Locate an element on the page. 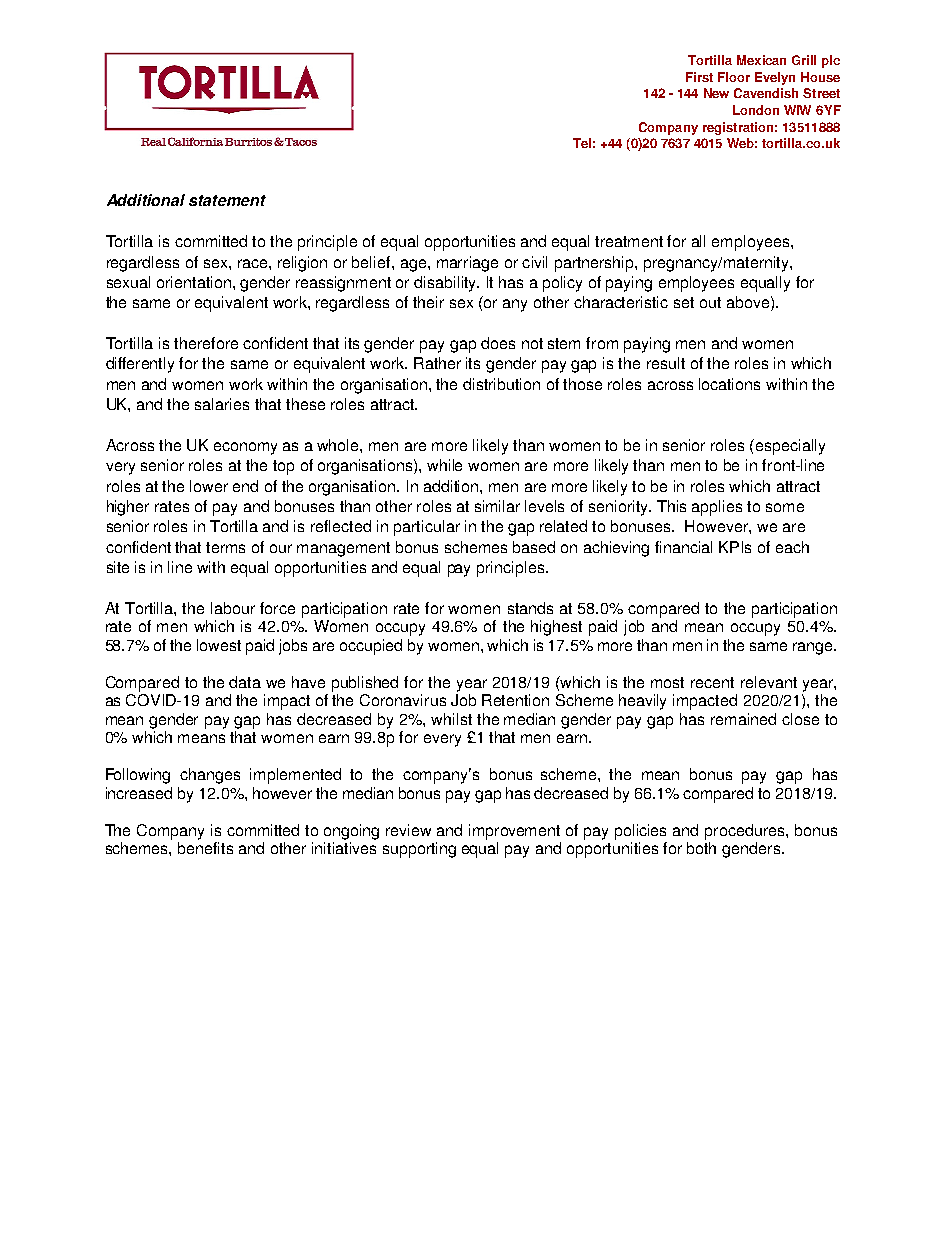 The height and width of the image is (1233, 952). economy is located at coordinates (245, 448).
